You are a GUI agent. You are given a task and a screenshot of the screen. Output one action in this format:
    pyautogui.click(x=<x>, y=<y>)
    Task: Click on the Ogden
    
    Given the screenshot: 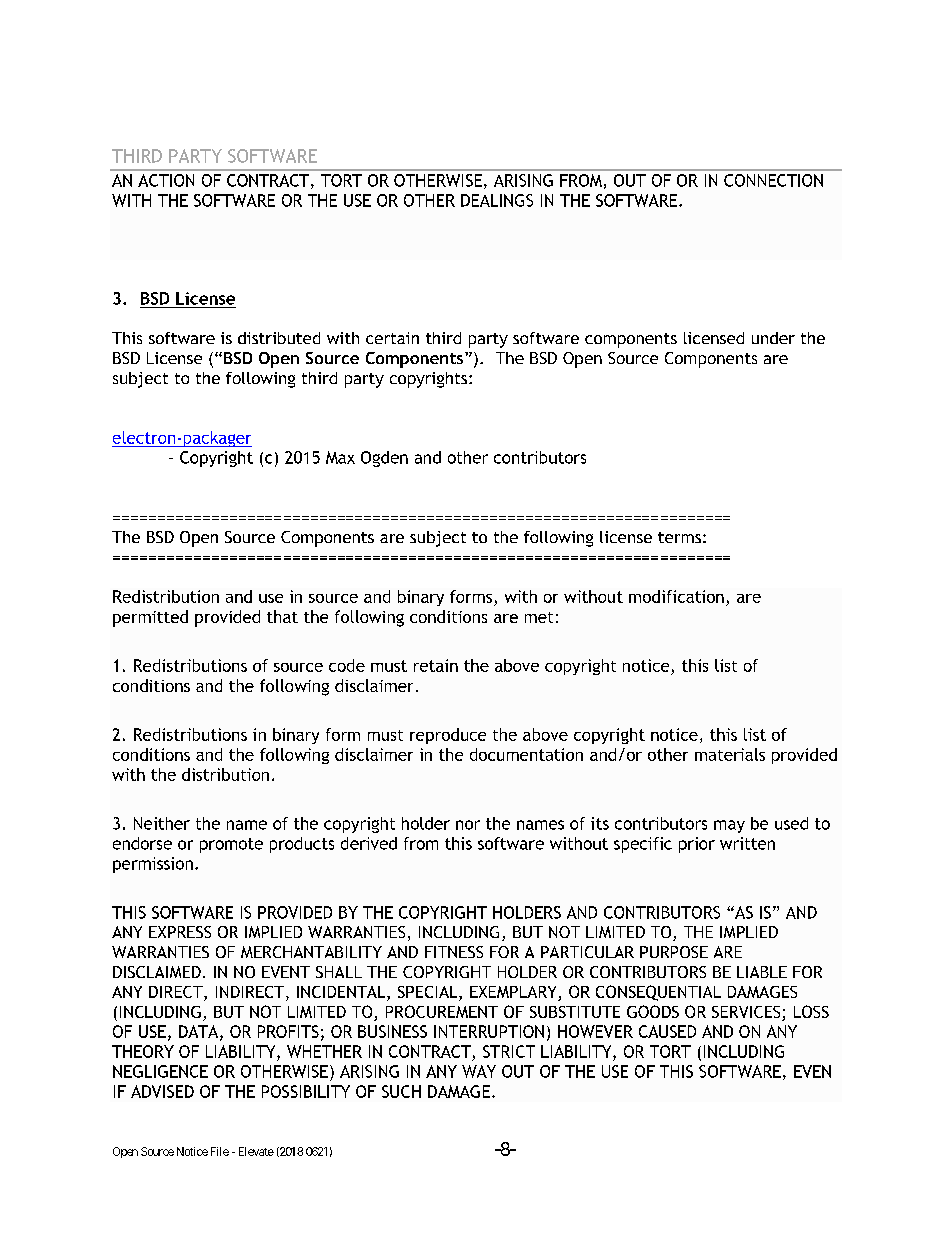 What is the action you would take?
    pyautogui.click(x=384, y=459)
